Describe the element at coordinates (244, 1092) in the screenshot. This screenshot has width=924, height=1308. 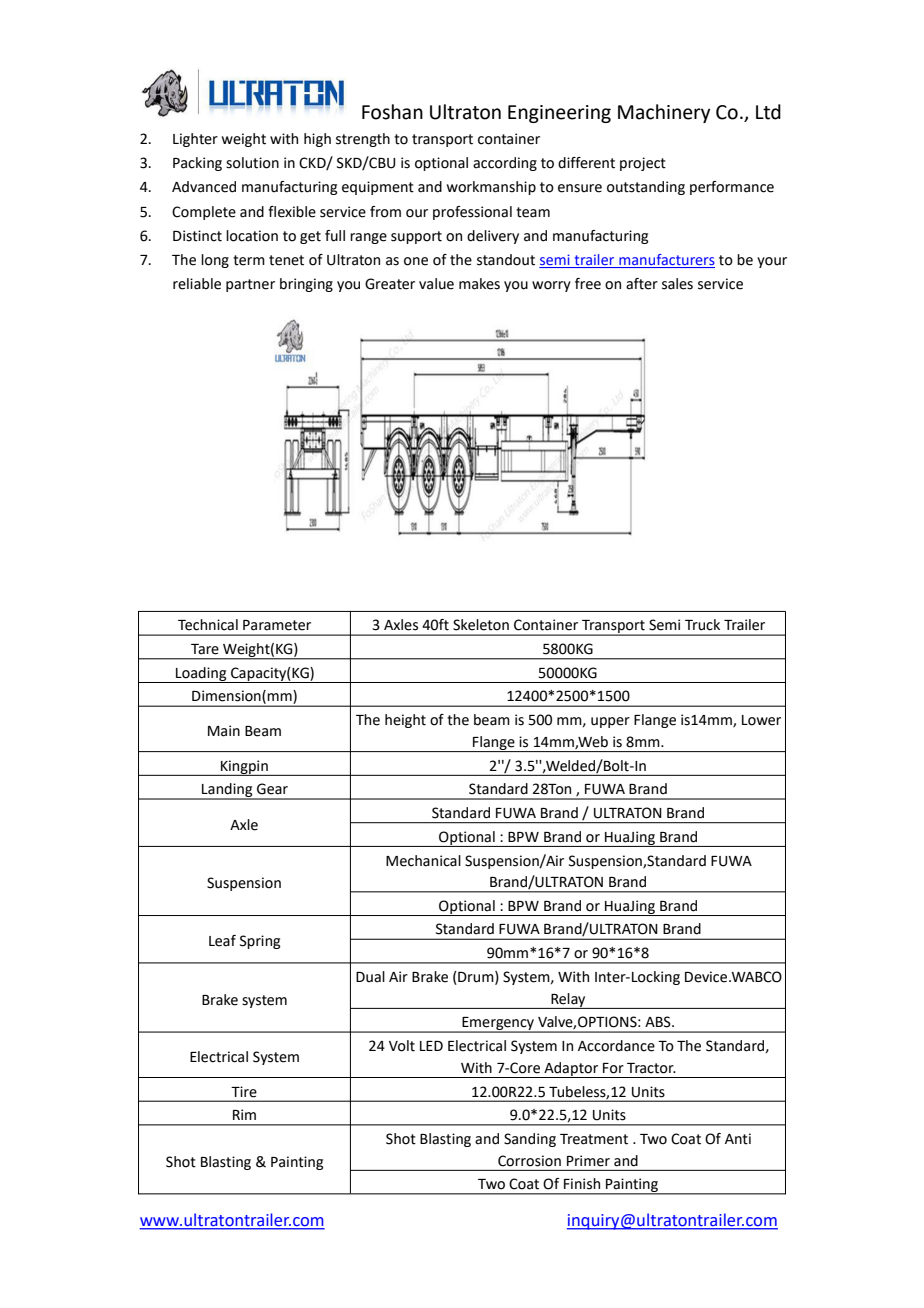
I see `Tire` at that location.
